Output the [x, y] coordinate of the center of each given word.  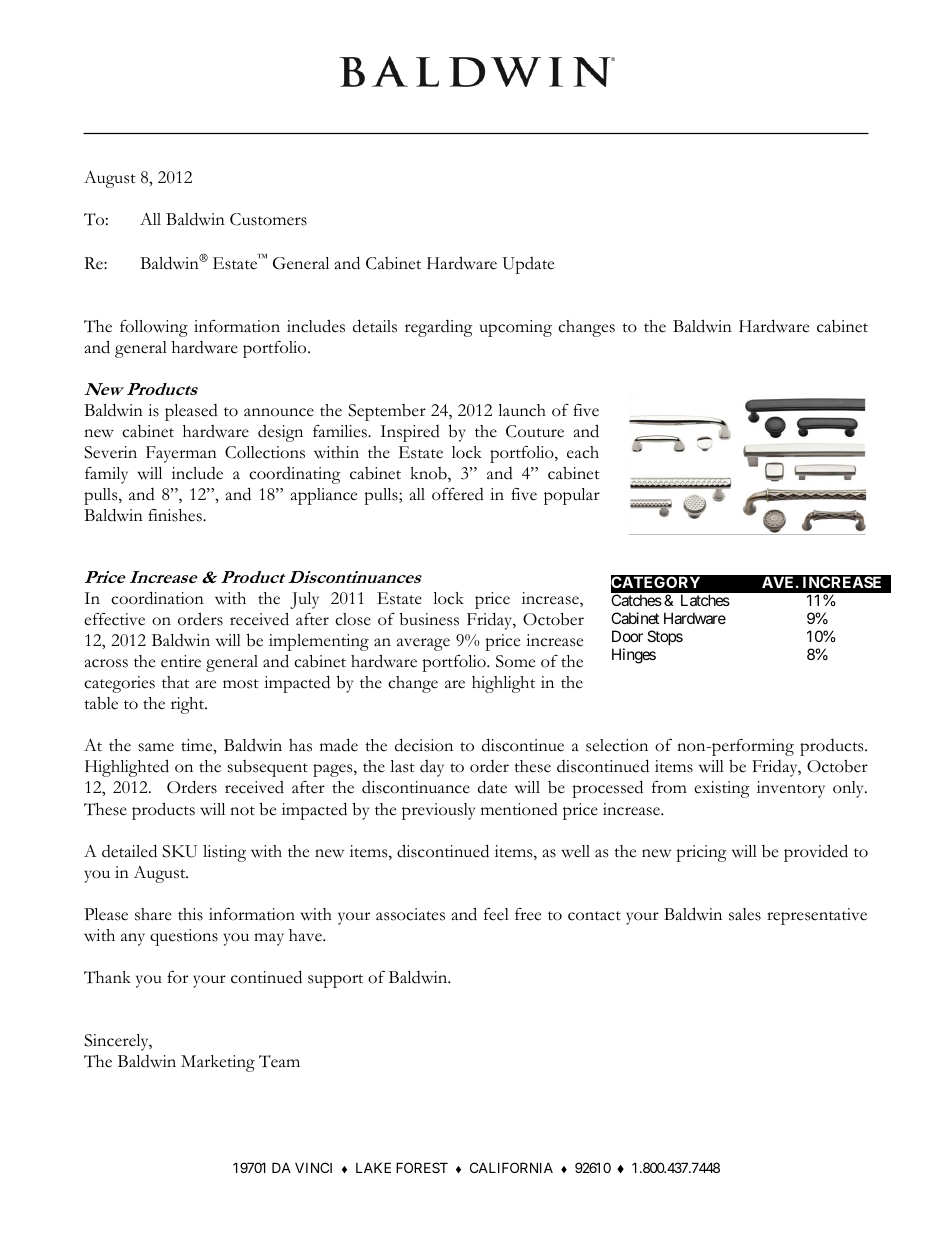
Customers [268, 219]
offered [458, 494]
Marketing [218, 1063]
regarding [439, 328]
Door [627, 636]
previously [438, 811]
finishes [176, 515]
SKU [179, 851]
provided [816, 853]
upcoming [516, 328]
